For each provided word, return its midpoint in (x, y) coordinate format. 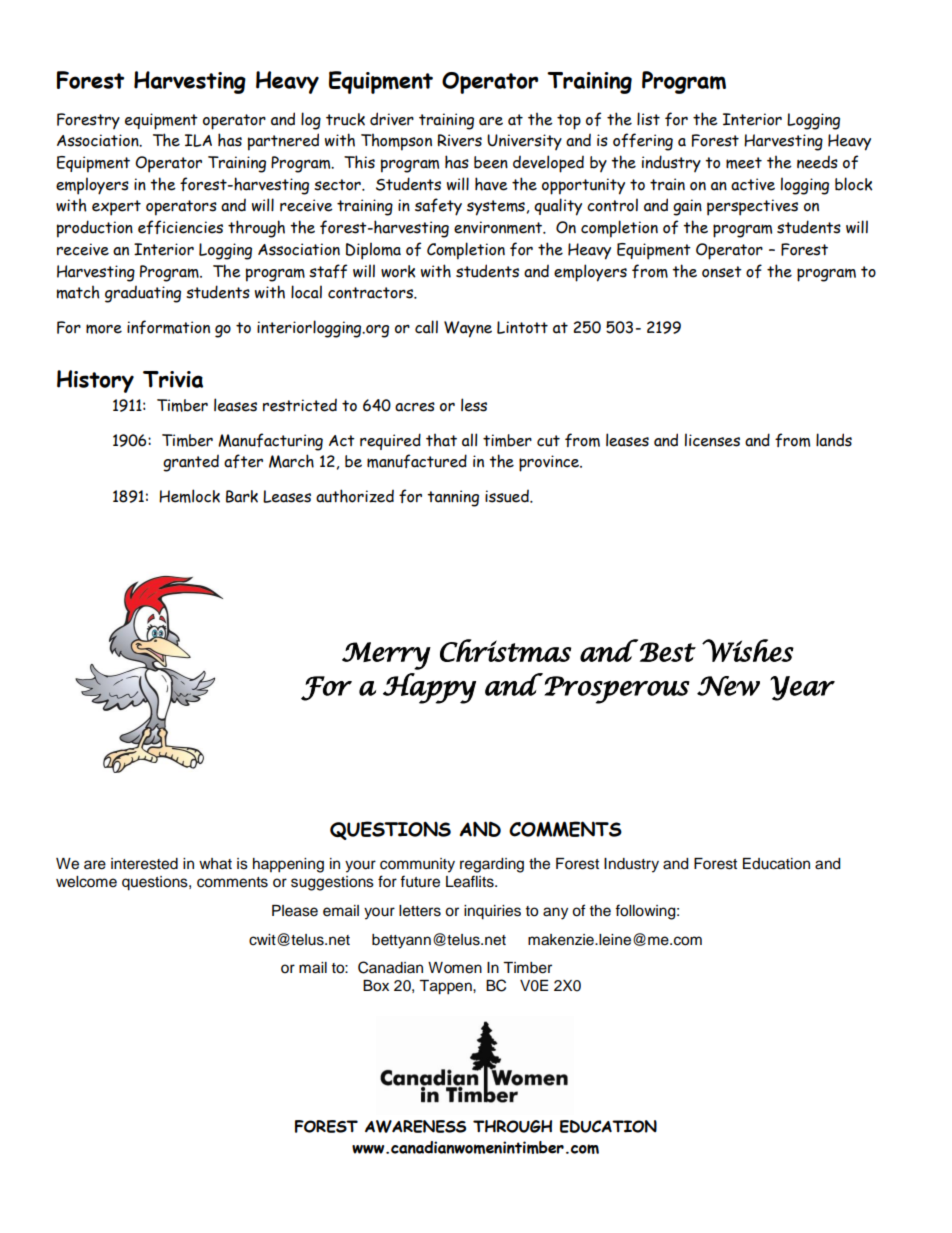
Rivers (459, 140)
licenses (712, 440)
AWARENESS (415, 1126)
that (441, 440)
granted (191, 463)
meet (744, 163)
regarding (492, 865)
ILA (198, 140)
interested (144, 864)
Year (802, 688)
